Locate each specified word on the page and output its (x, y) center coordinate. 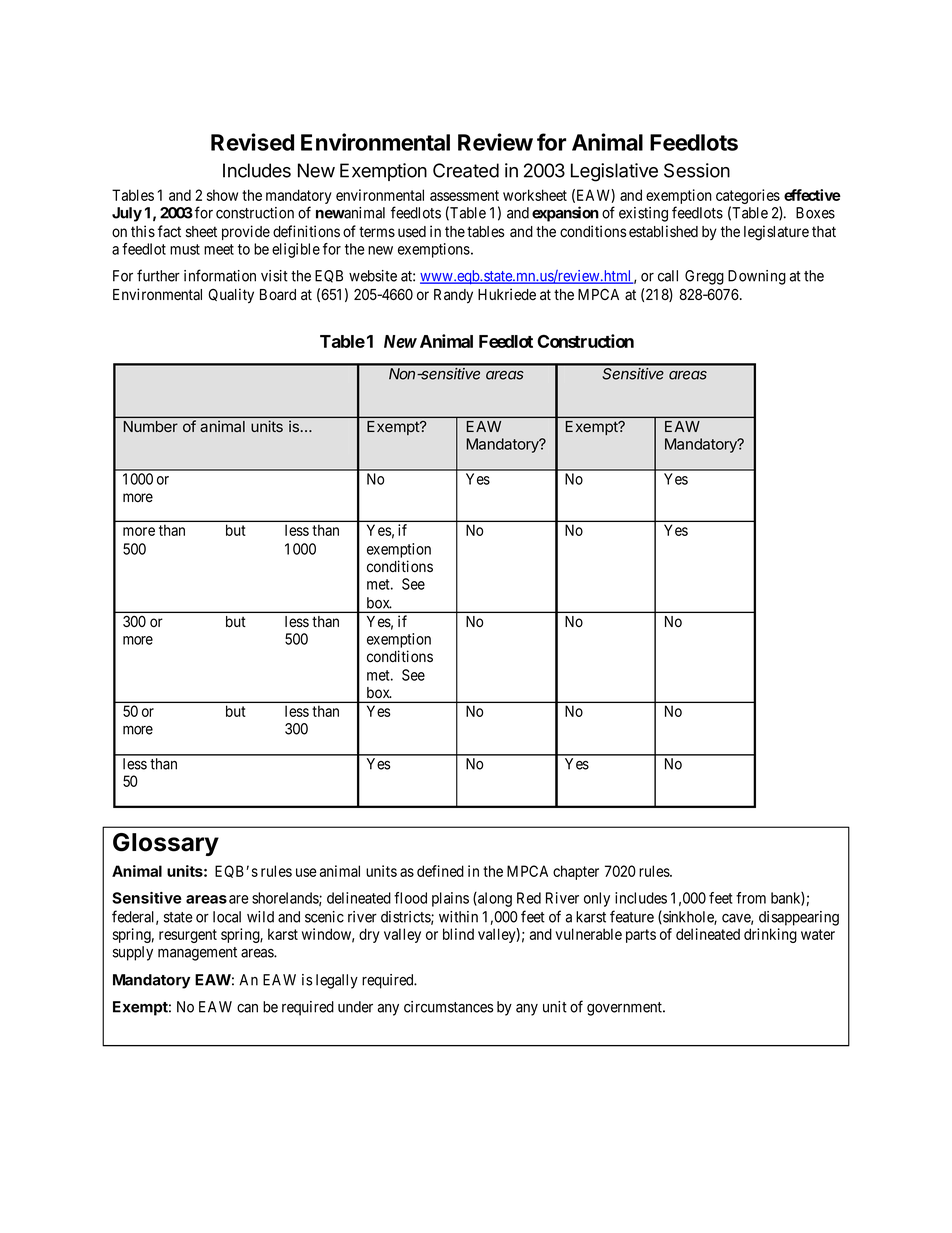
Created (466, 170)
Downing (757, 277)
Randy (453, 296)
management (197, 954)
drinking (770, 935)
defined (440, 871)
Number (151, 426)
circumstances (448, 1007)
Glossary (166, 844)
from (751, 898)
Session (697, 170)
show (222, 195)
